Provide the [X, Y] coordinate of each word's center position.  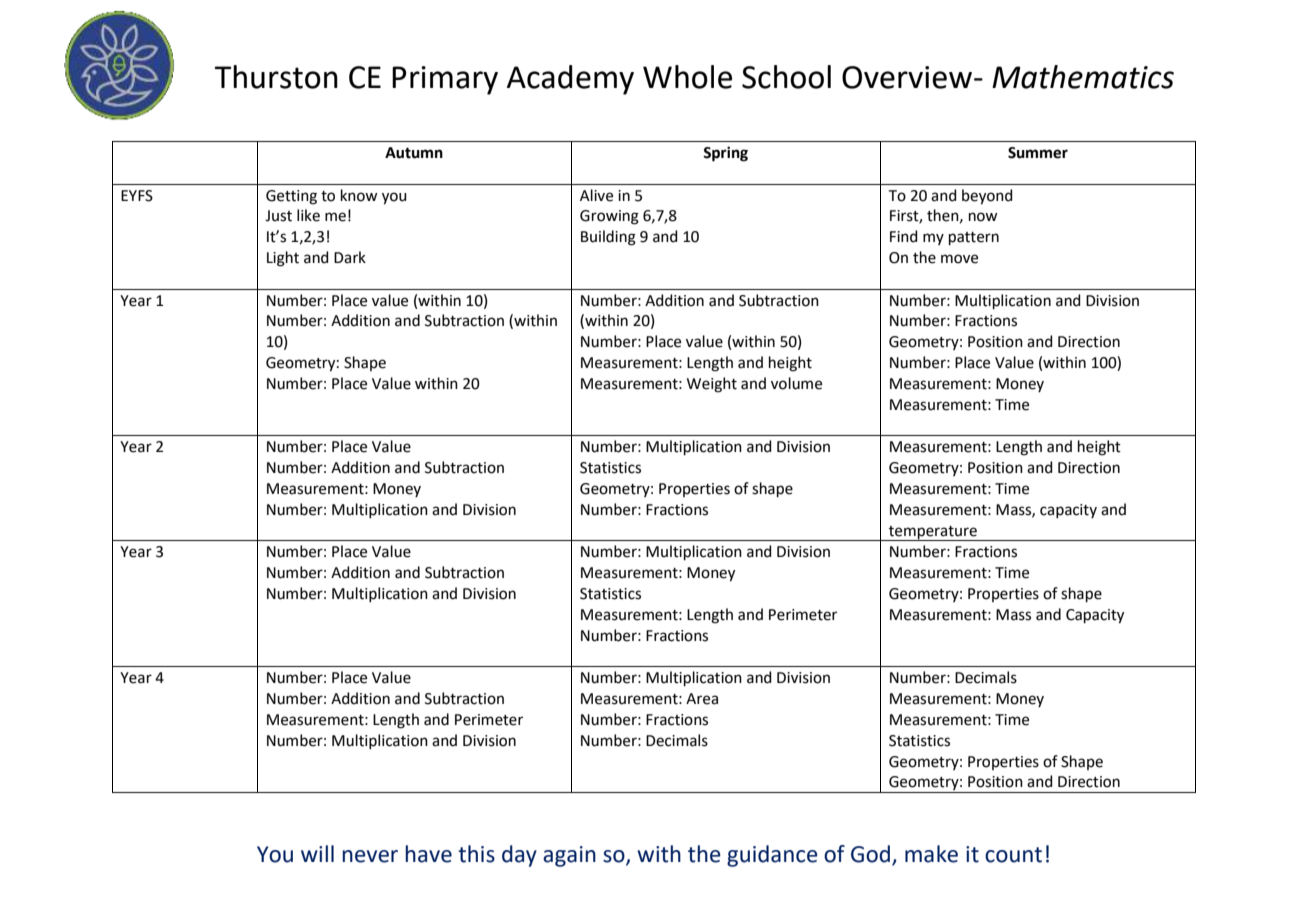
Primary [445, 80]
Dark [350, 257]
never [370, 856]
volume [796, 383]
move [959, 259]
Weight [712, 385]
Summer [1038, 153]
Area [702, 699]
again [569, 856]
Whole [687, 77]
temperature [933, 533]
